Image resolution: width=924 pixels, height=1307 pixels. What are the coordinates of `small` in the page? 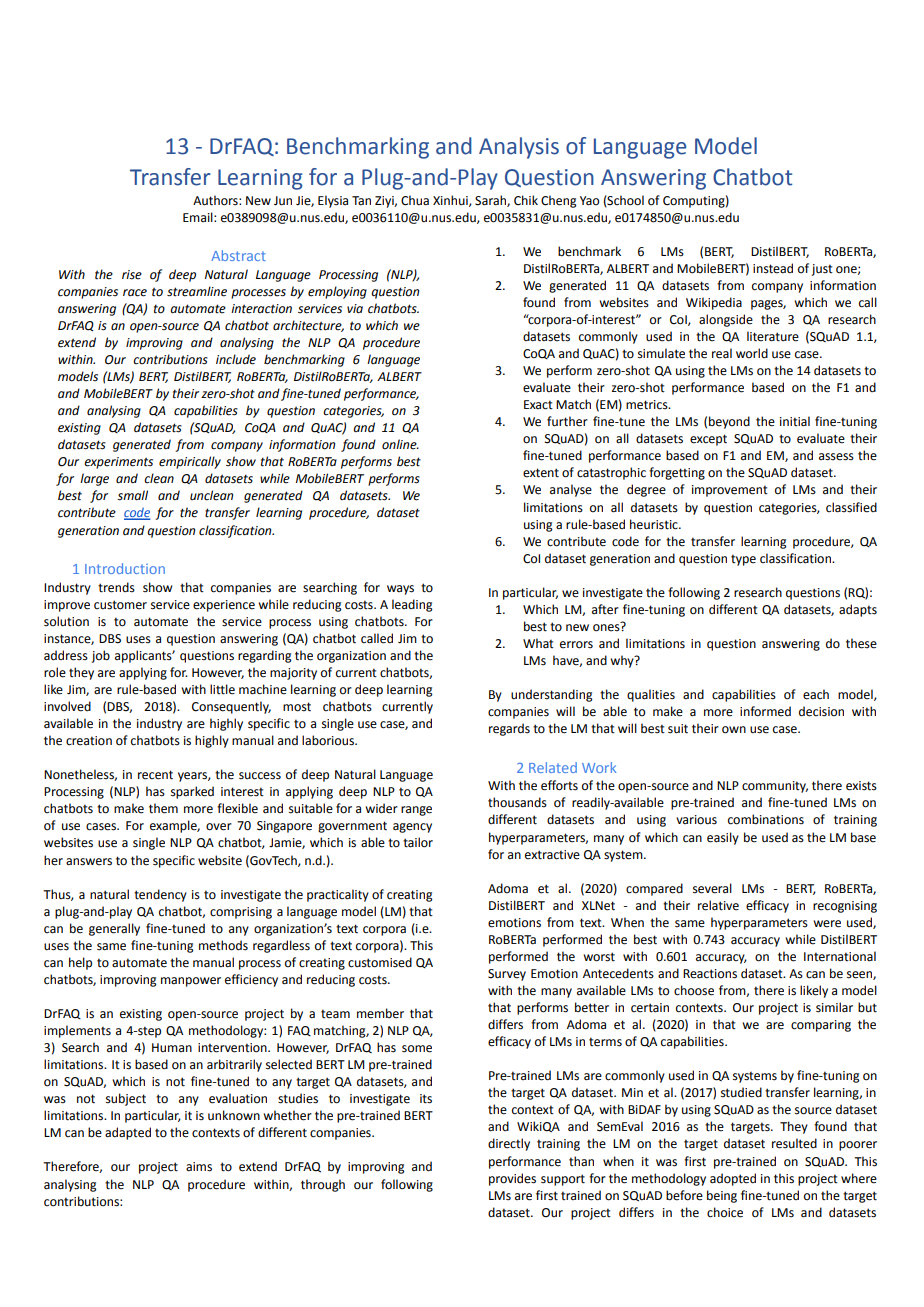 It's located at (132, 495).
